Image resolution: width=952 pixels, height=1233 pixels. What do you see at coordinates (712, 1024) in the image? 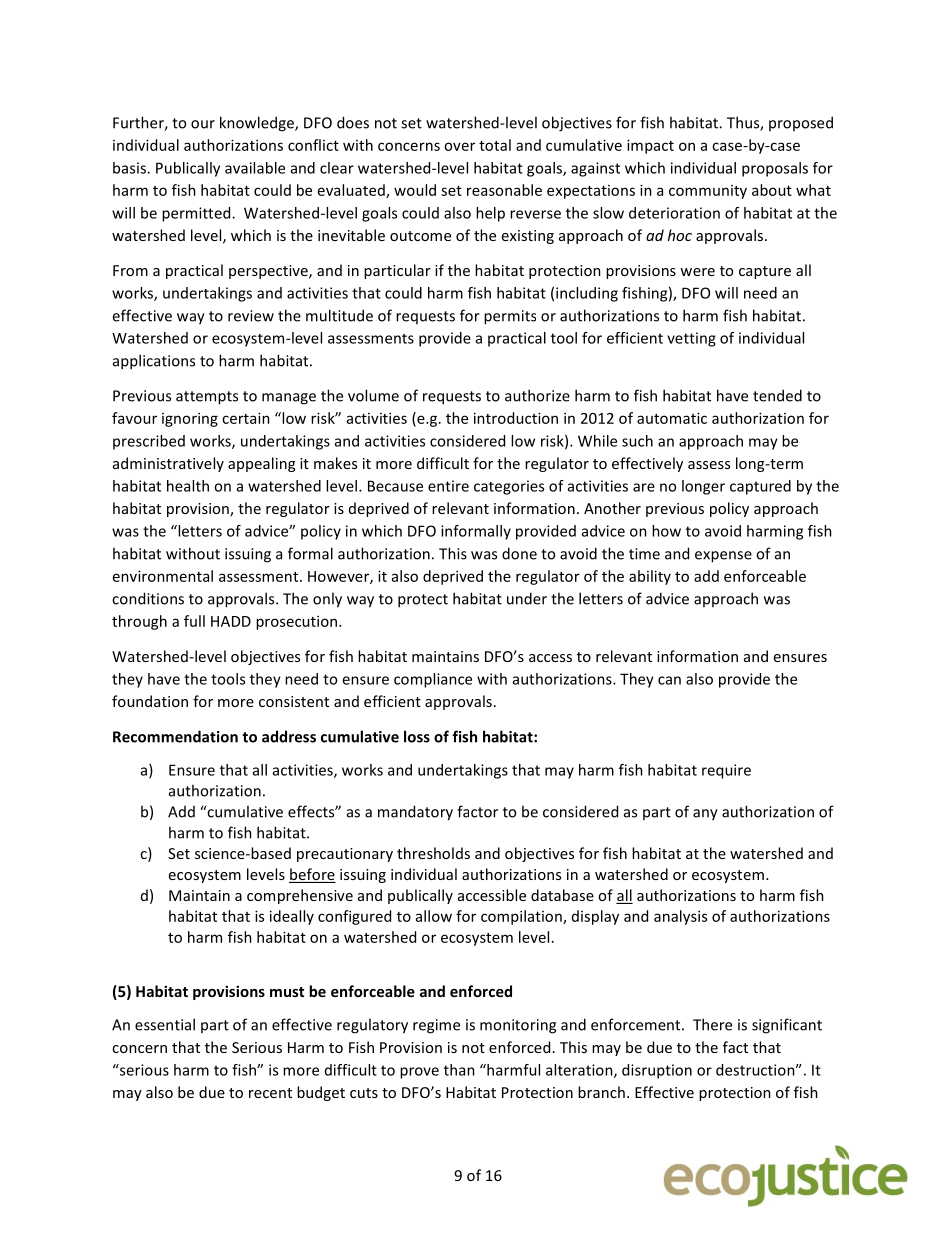
I see `There` at bounding box center [712, 1024].
